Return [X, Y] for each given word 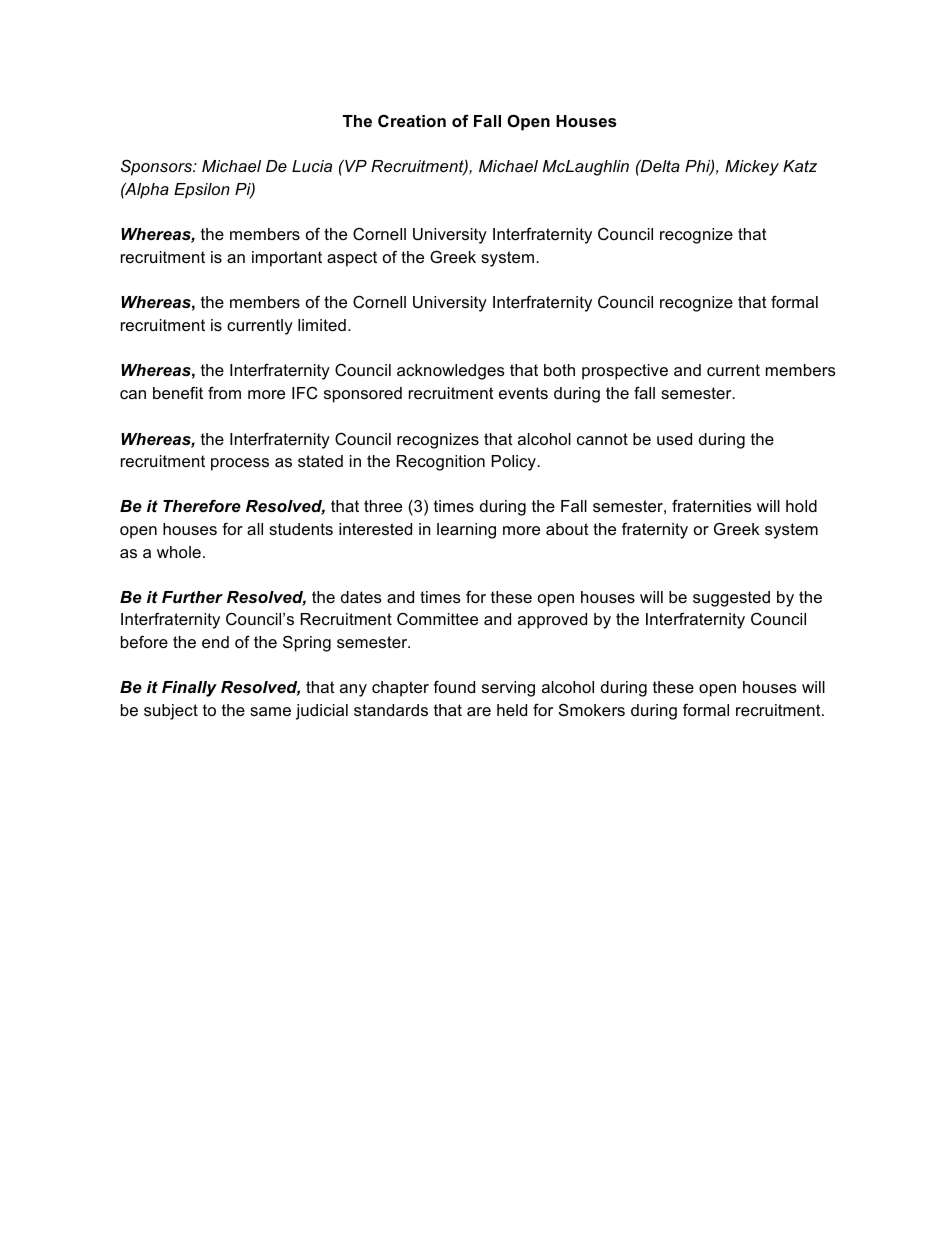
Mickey [752, 168]
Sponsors [157, 167]
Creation [412, 120]
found [454, 686]
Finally [189, 689]
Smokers [592, 709]
